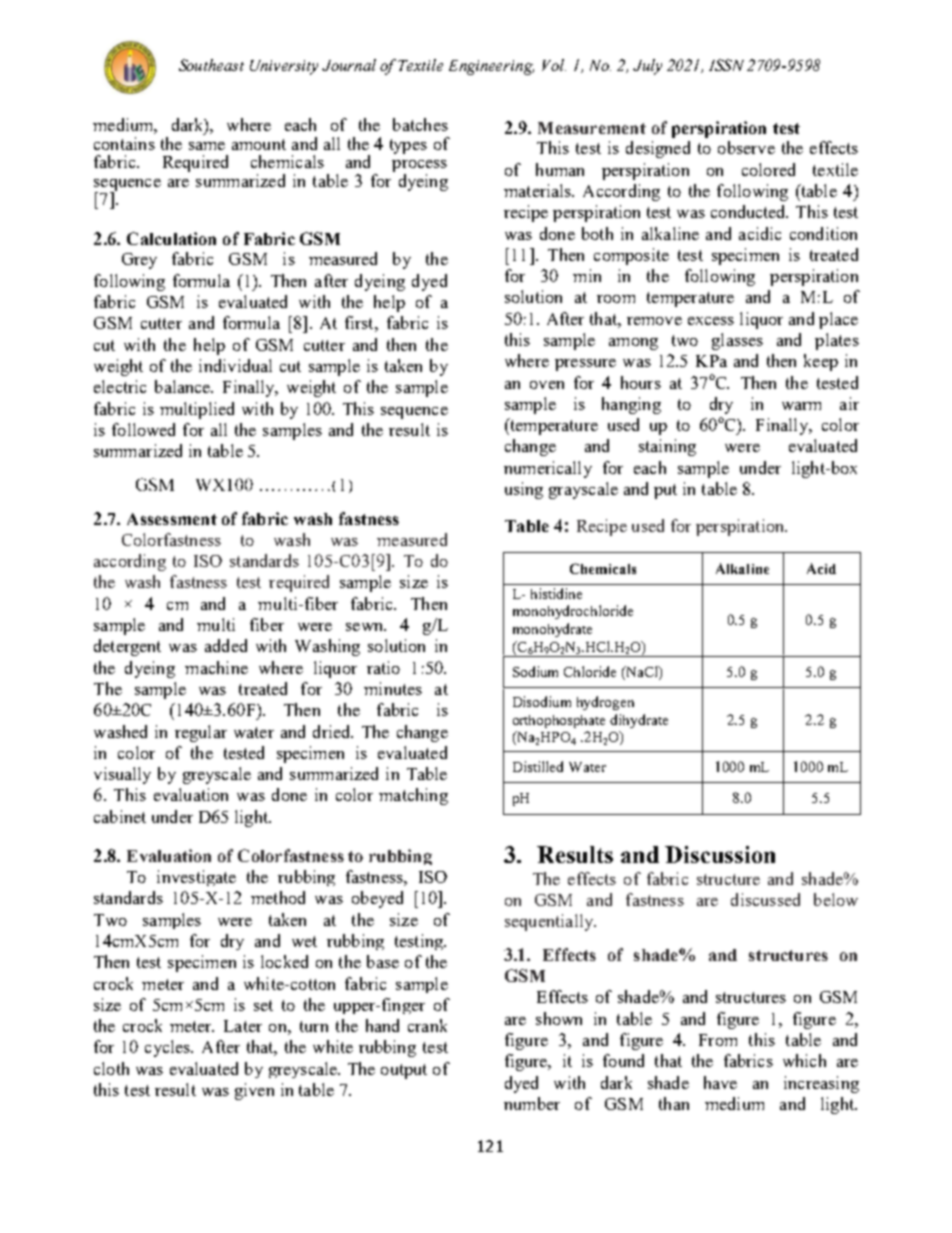 Image resolution: width=952 pixels, height=1233 pixels. What do you see at coordinates (211, 65) in the screenshot?
I see `Southeast` at bounding box center [211, 65].
